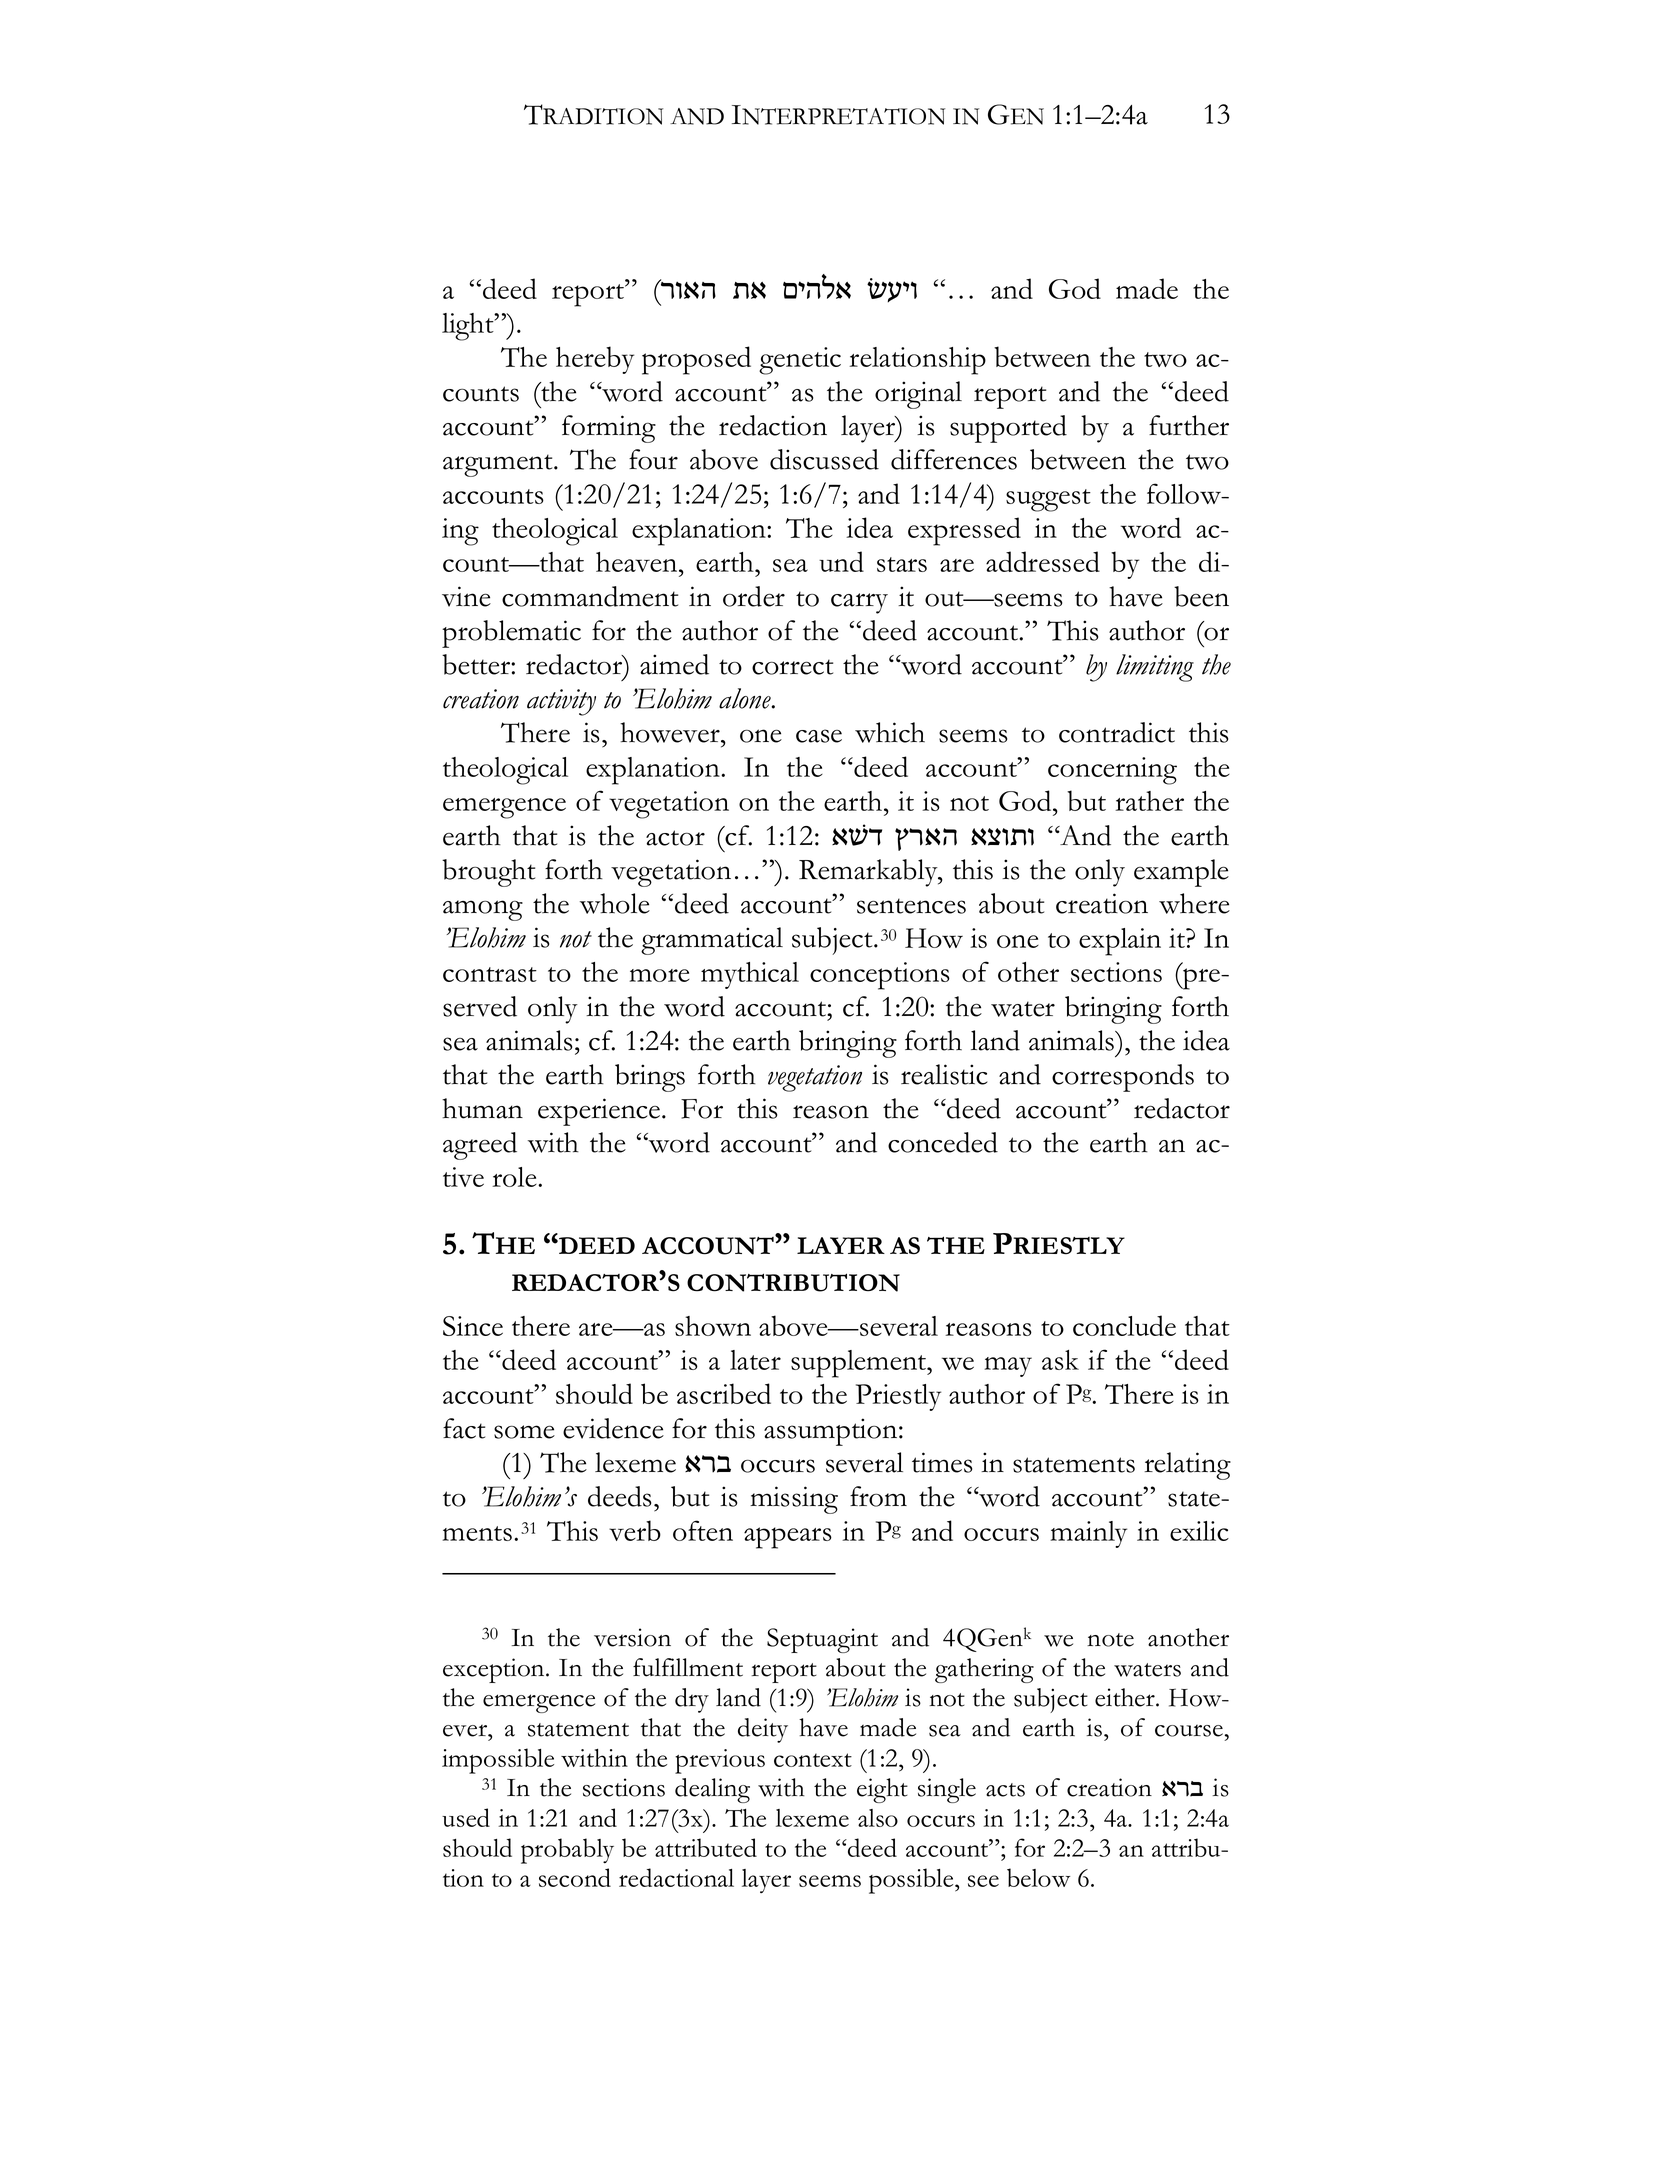 This page has height=2164, width=1672. Describe the element at coordinates (911, 906) in the page. I see `sentences` at that location.
